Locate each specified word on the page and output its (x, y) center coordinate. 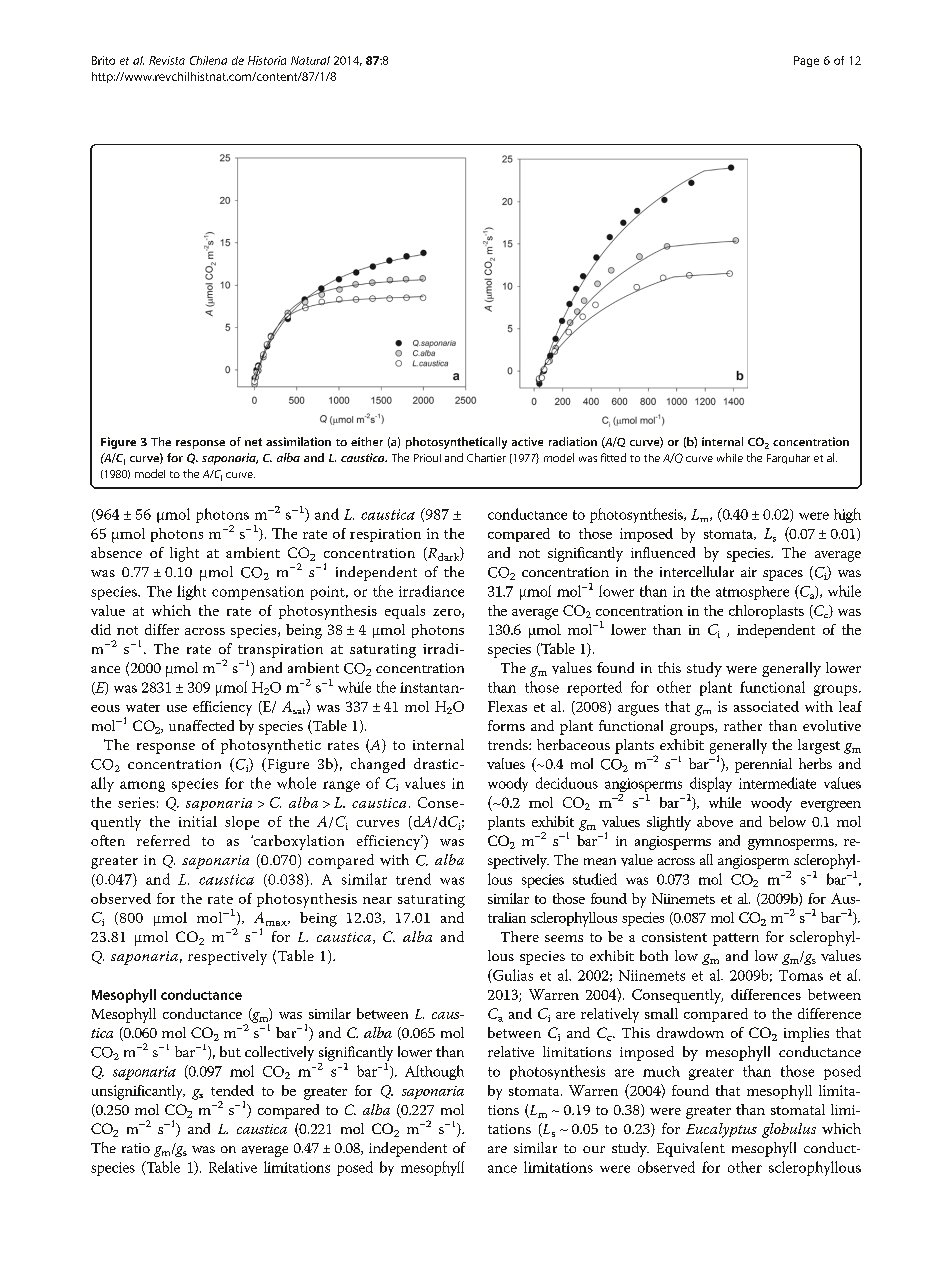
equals (405, 612)
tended (232, 1090)
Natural (310, 60)
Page (806, 61)
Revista (167, 60)
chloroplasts (766, 612)
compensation (258, 593)
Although (434, 1072)
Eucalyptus (721, 1130)
